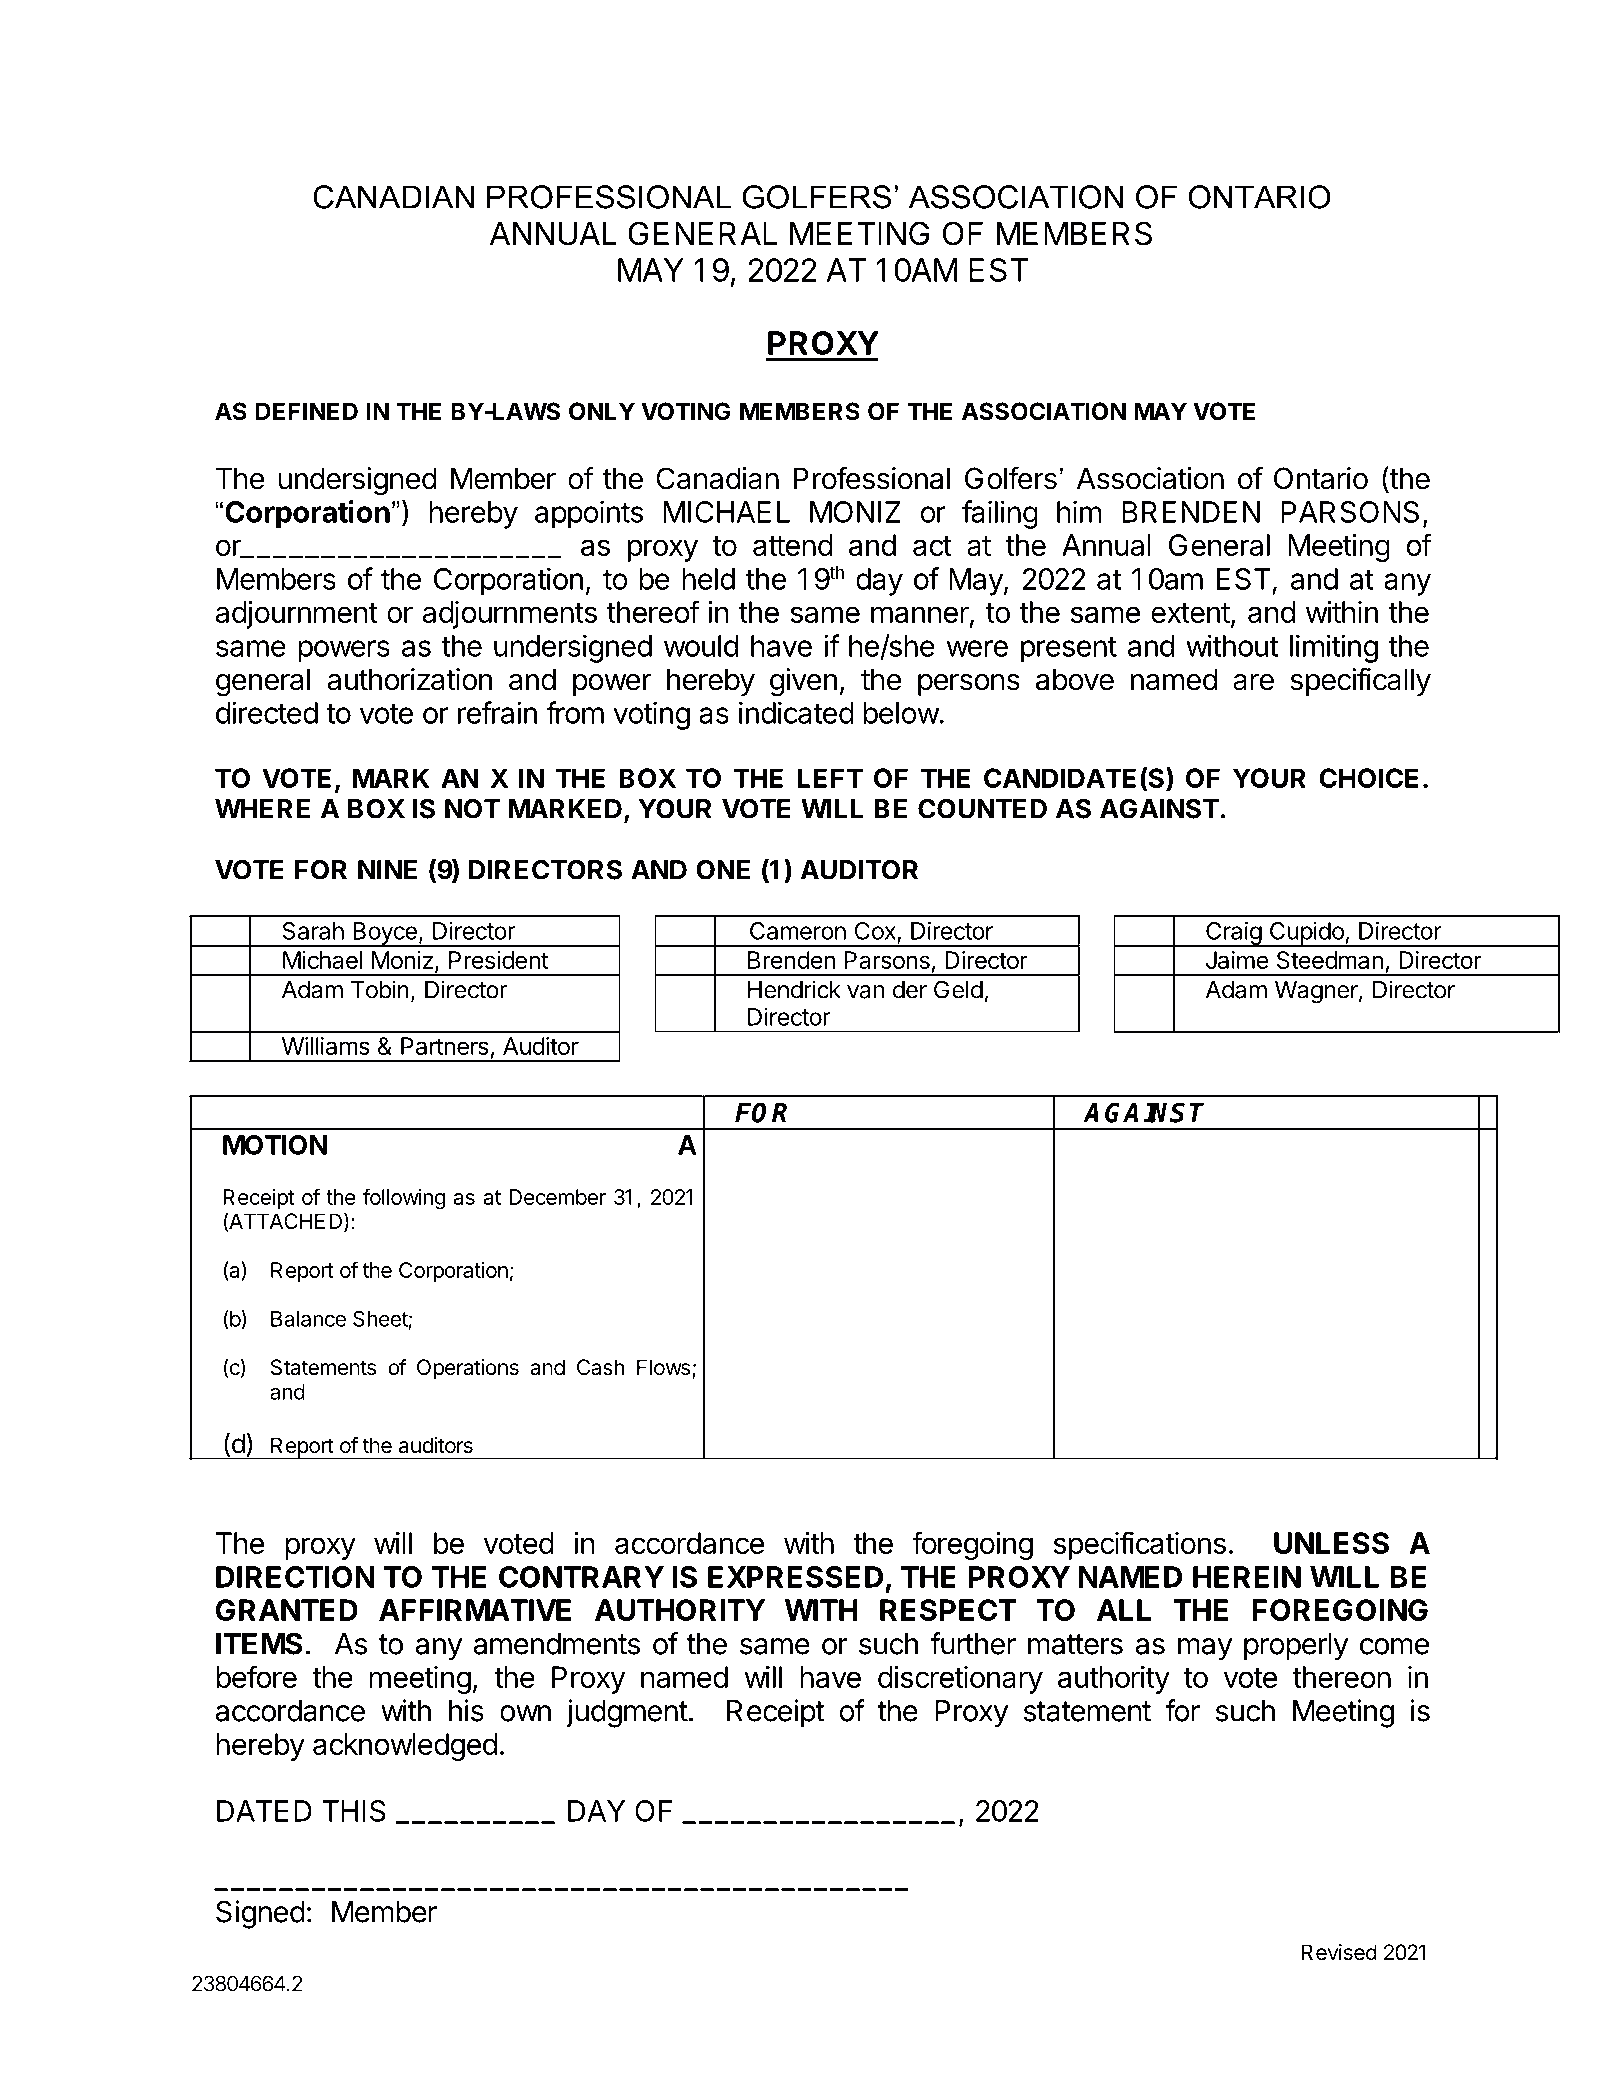  I want to click on Craig, so click(1233, 934).
